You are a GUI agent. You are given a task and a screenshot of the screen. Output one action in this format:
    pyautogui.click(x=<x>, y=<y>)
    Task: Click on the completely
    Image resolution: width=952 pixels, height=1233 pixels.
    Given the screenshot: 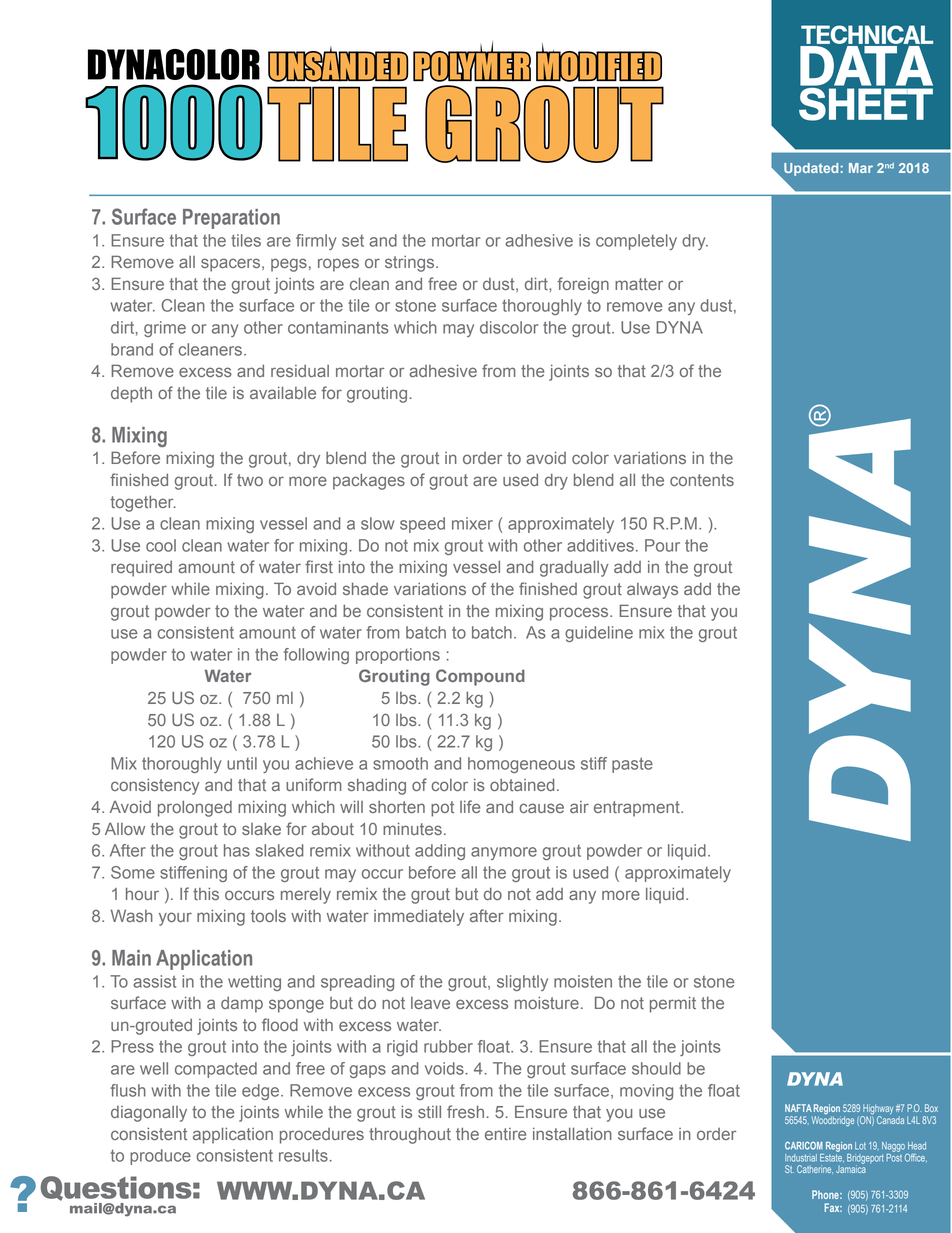 What is the action you would take?
    pyautogui.click(x=636, y=242)
